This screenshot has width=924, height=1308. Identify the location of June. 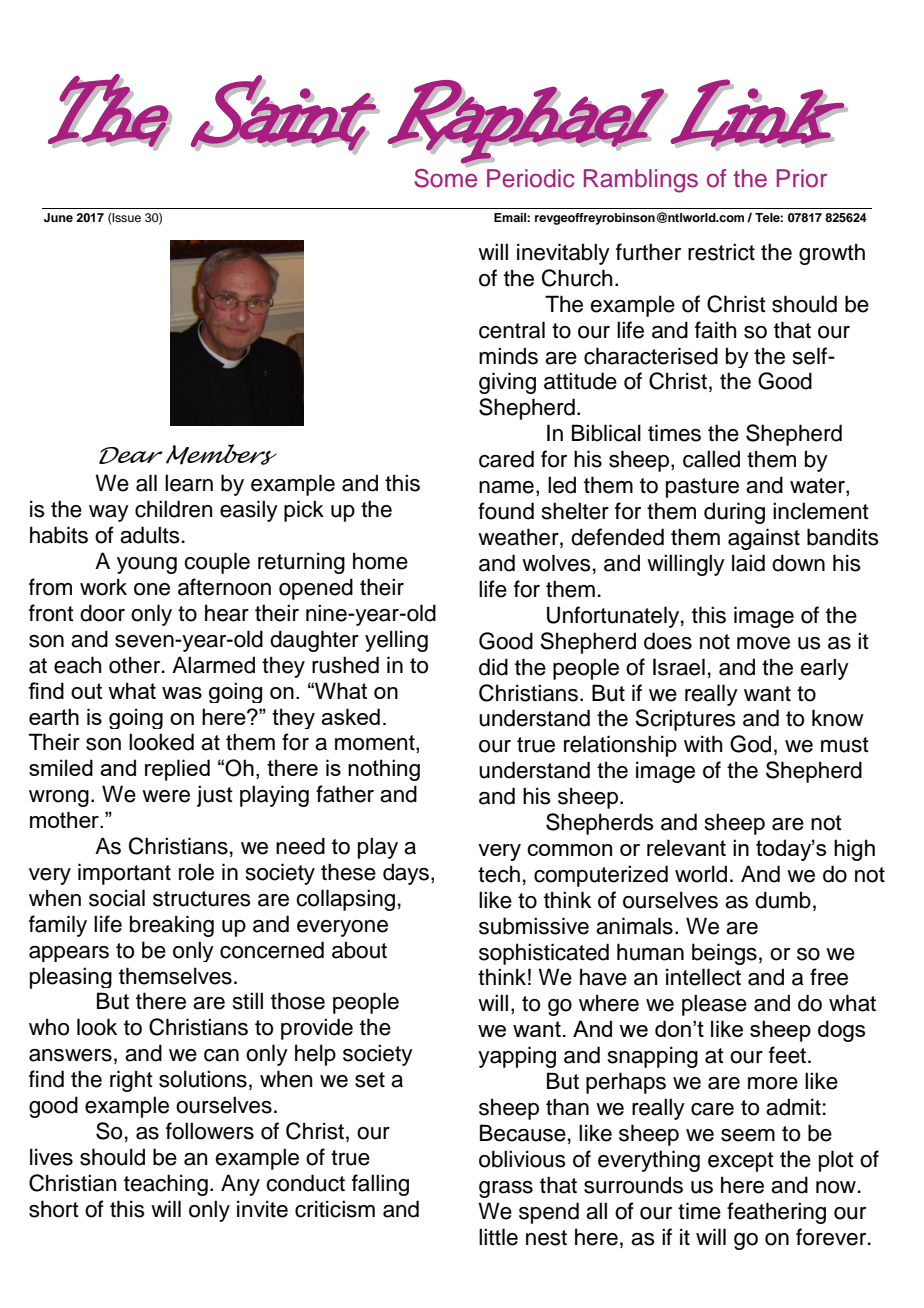
(58, 218).
